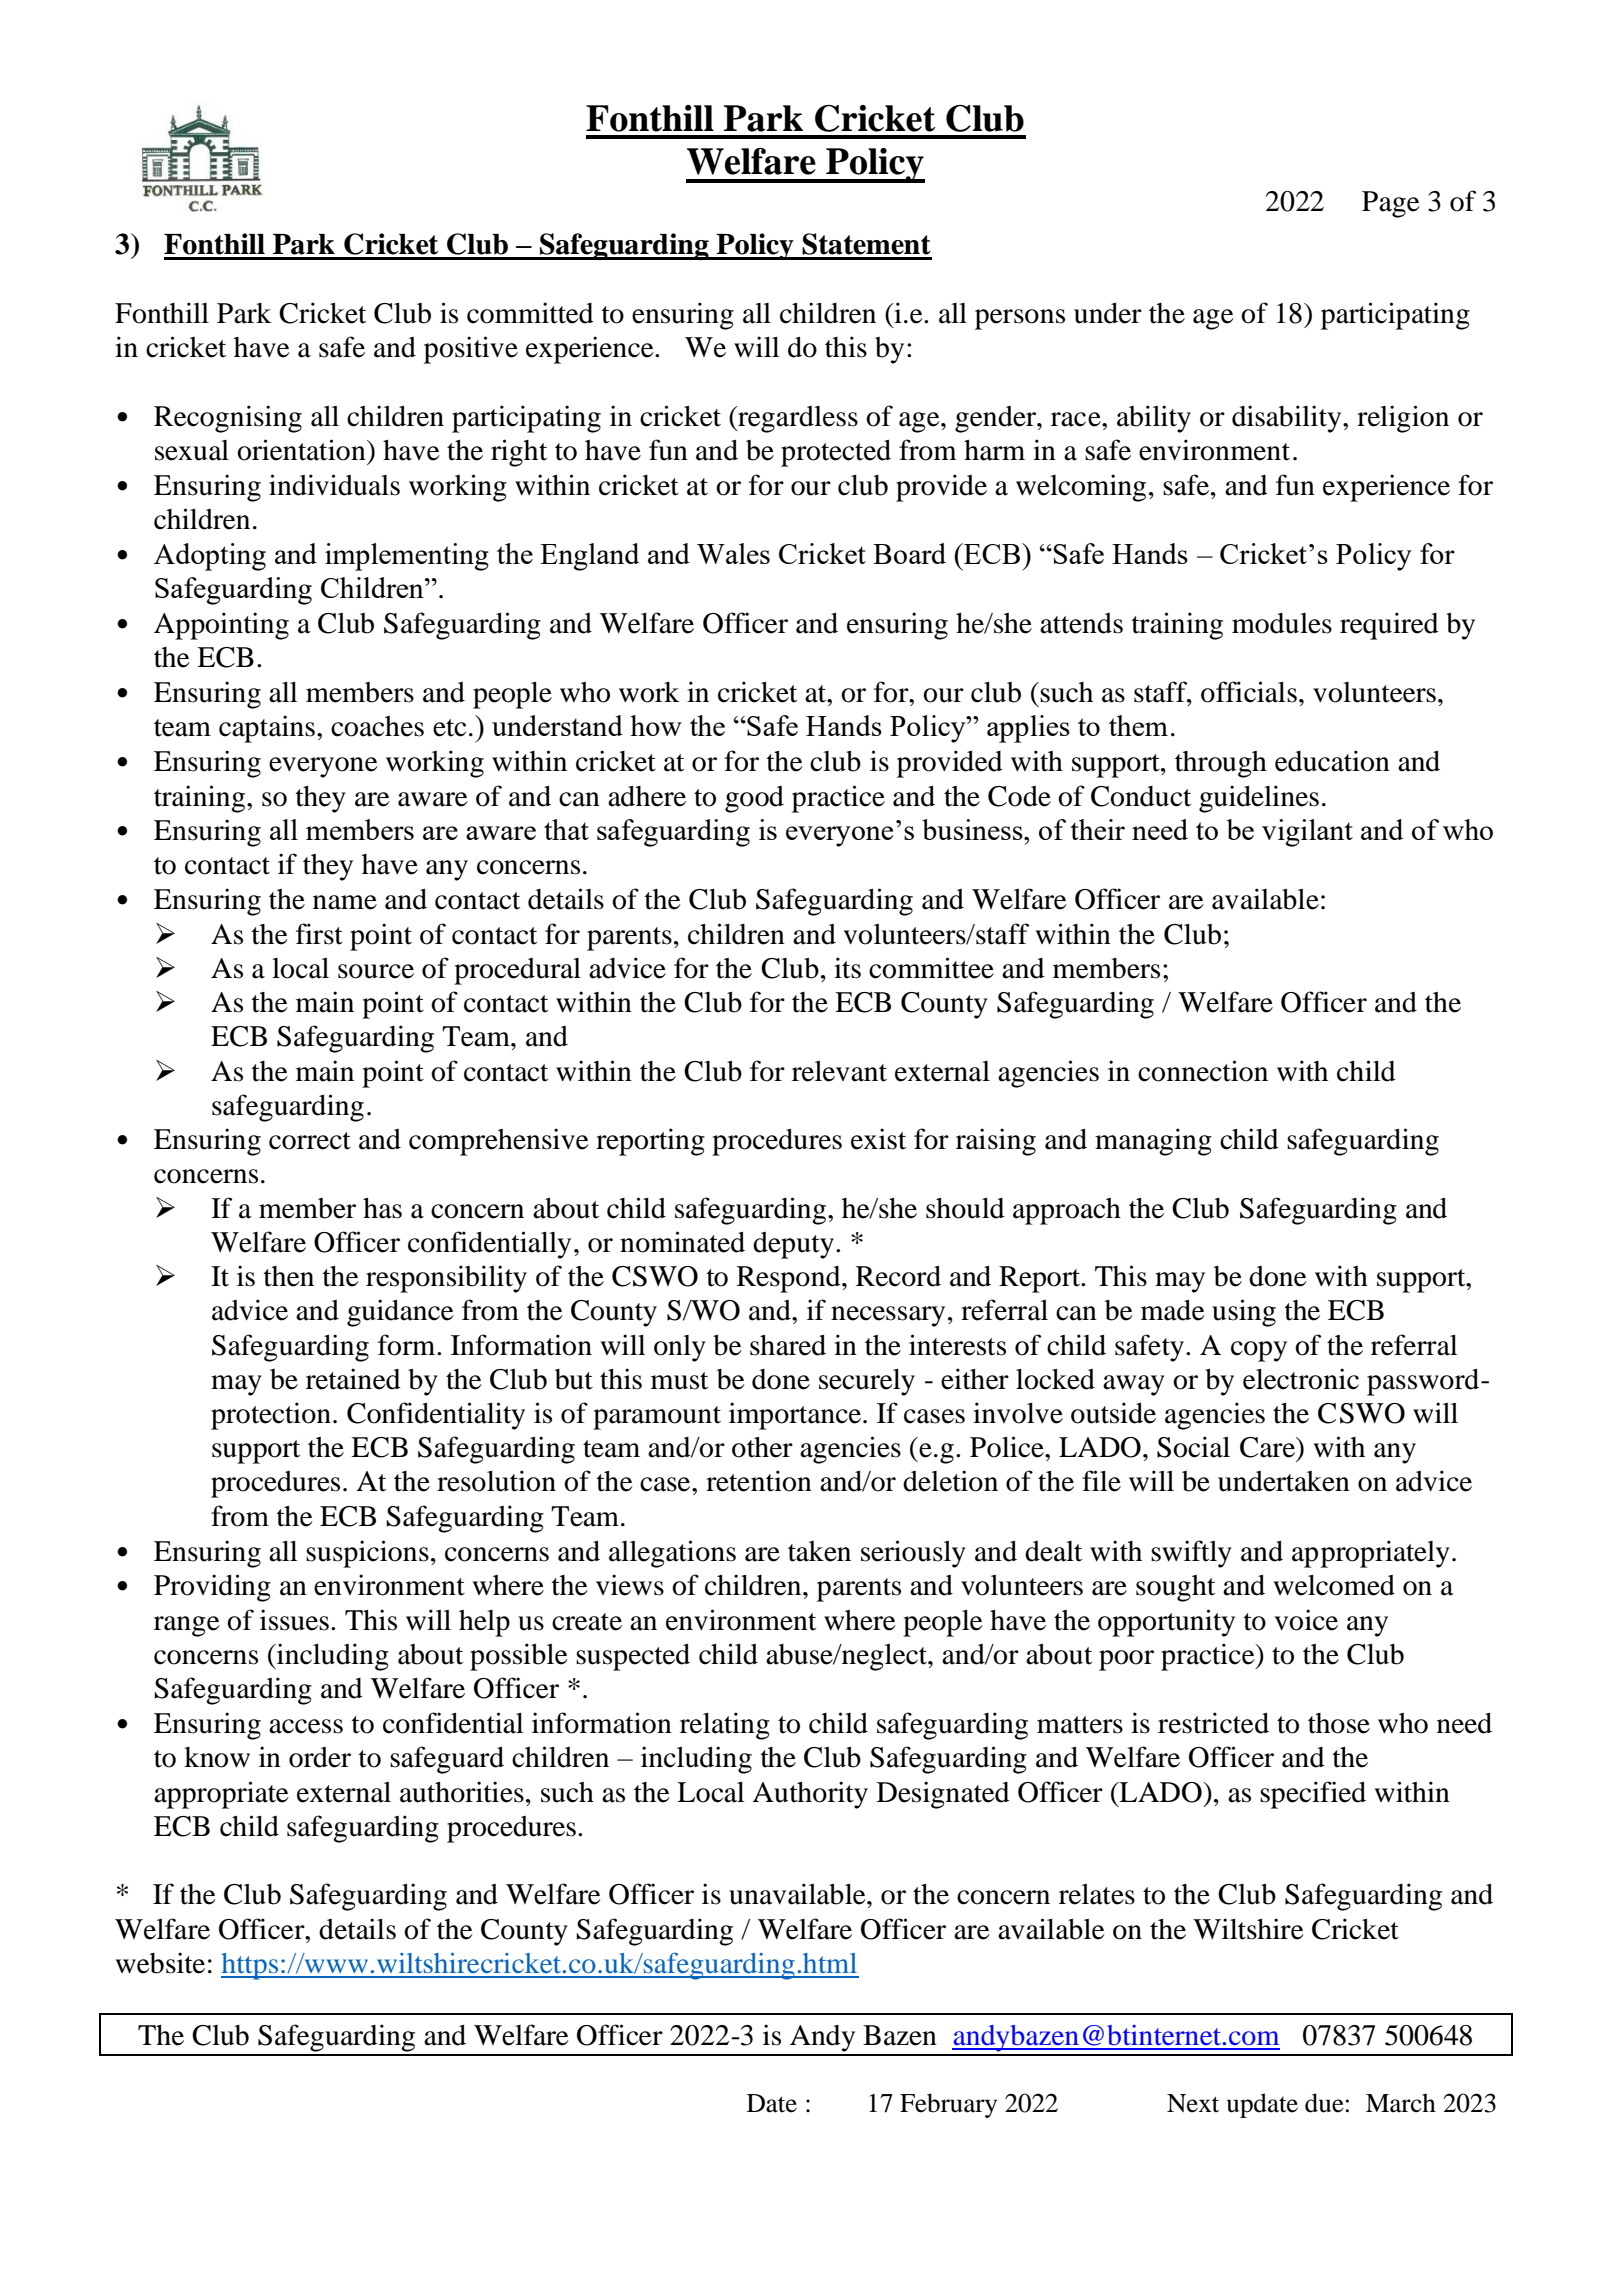 The height and width of the image is (2278, 1611). Describe the element at coordinates (948, 2105) in the image. I see `February` at that location.
